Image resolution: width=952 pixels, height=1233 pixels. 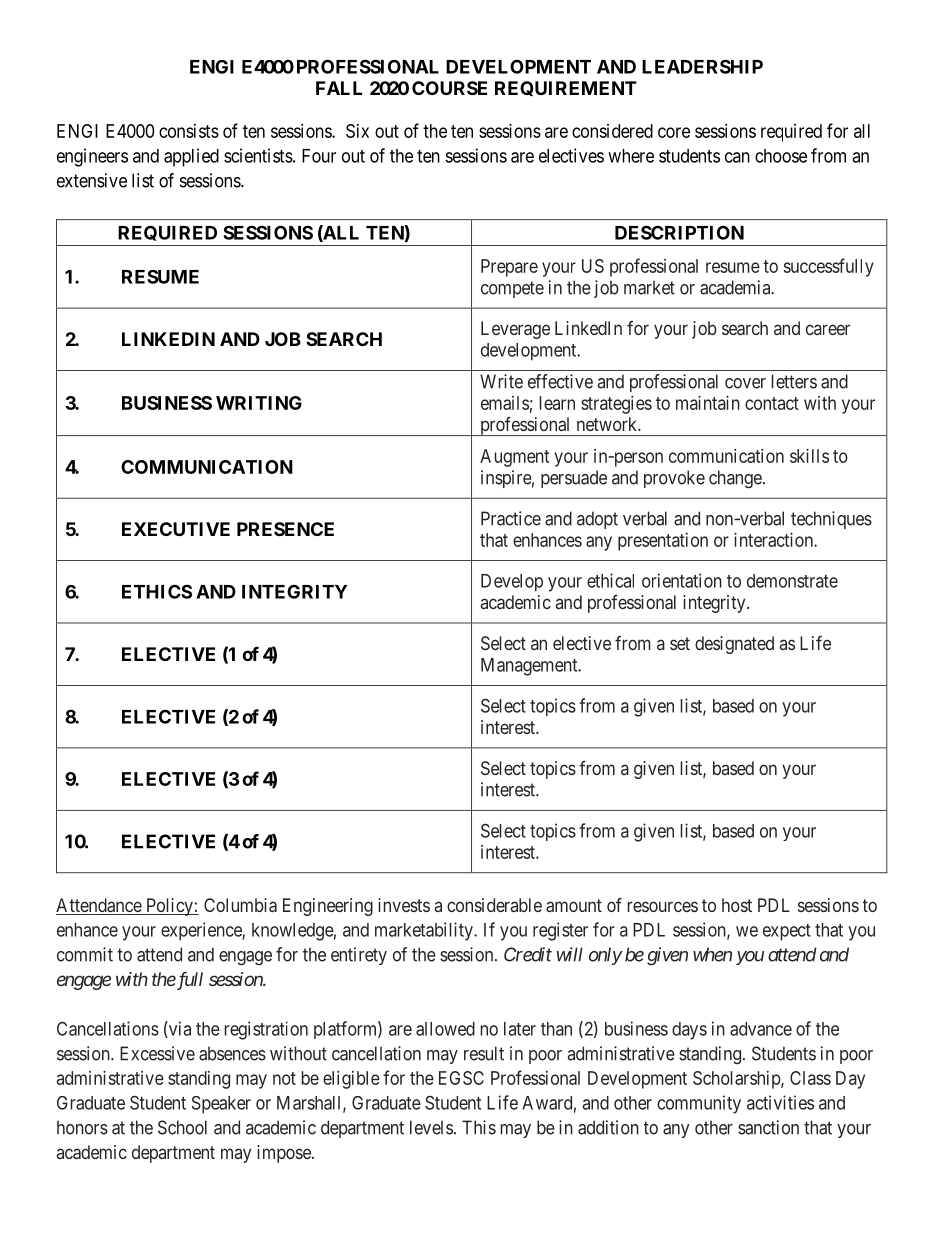 I want to click on host, so click(x=737, y=905).
